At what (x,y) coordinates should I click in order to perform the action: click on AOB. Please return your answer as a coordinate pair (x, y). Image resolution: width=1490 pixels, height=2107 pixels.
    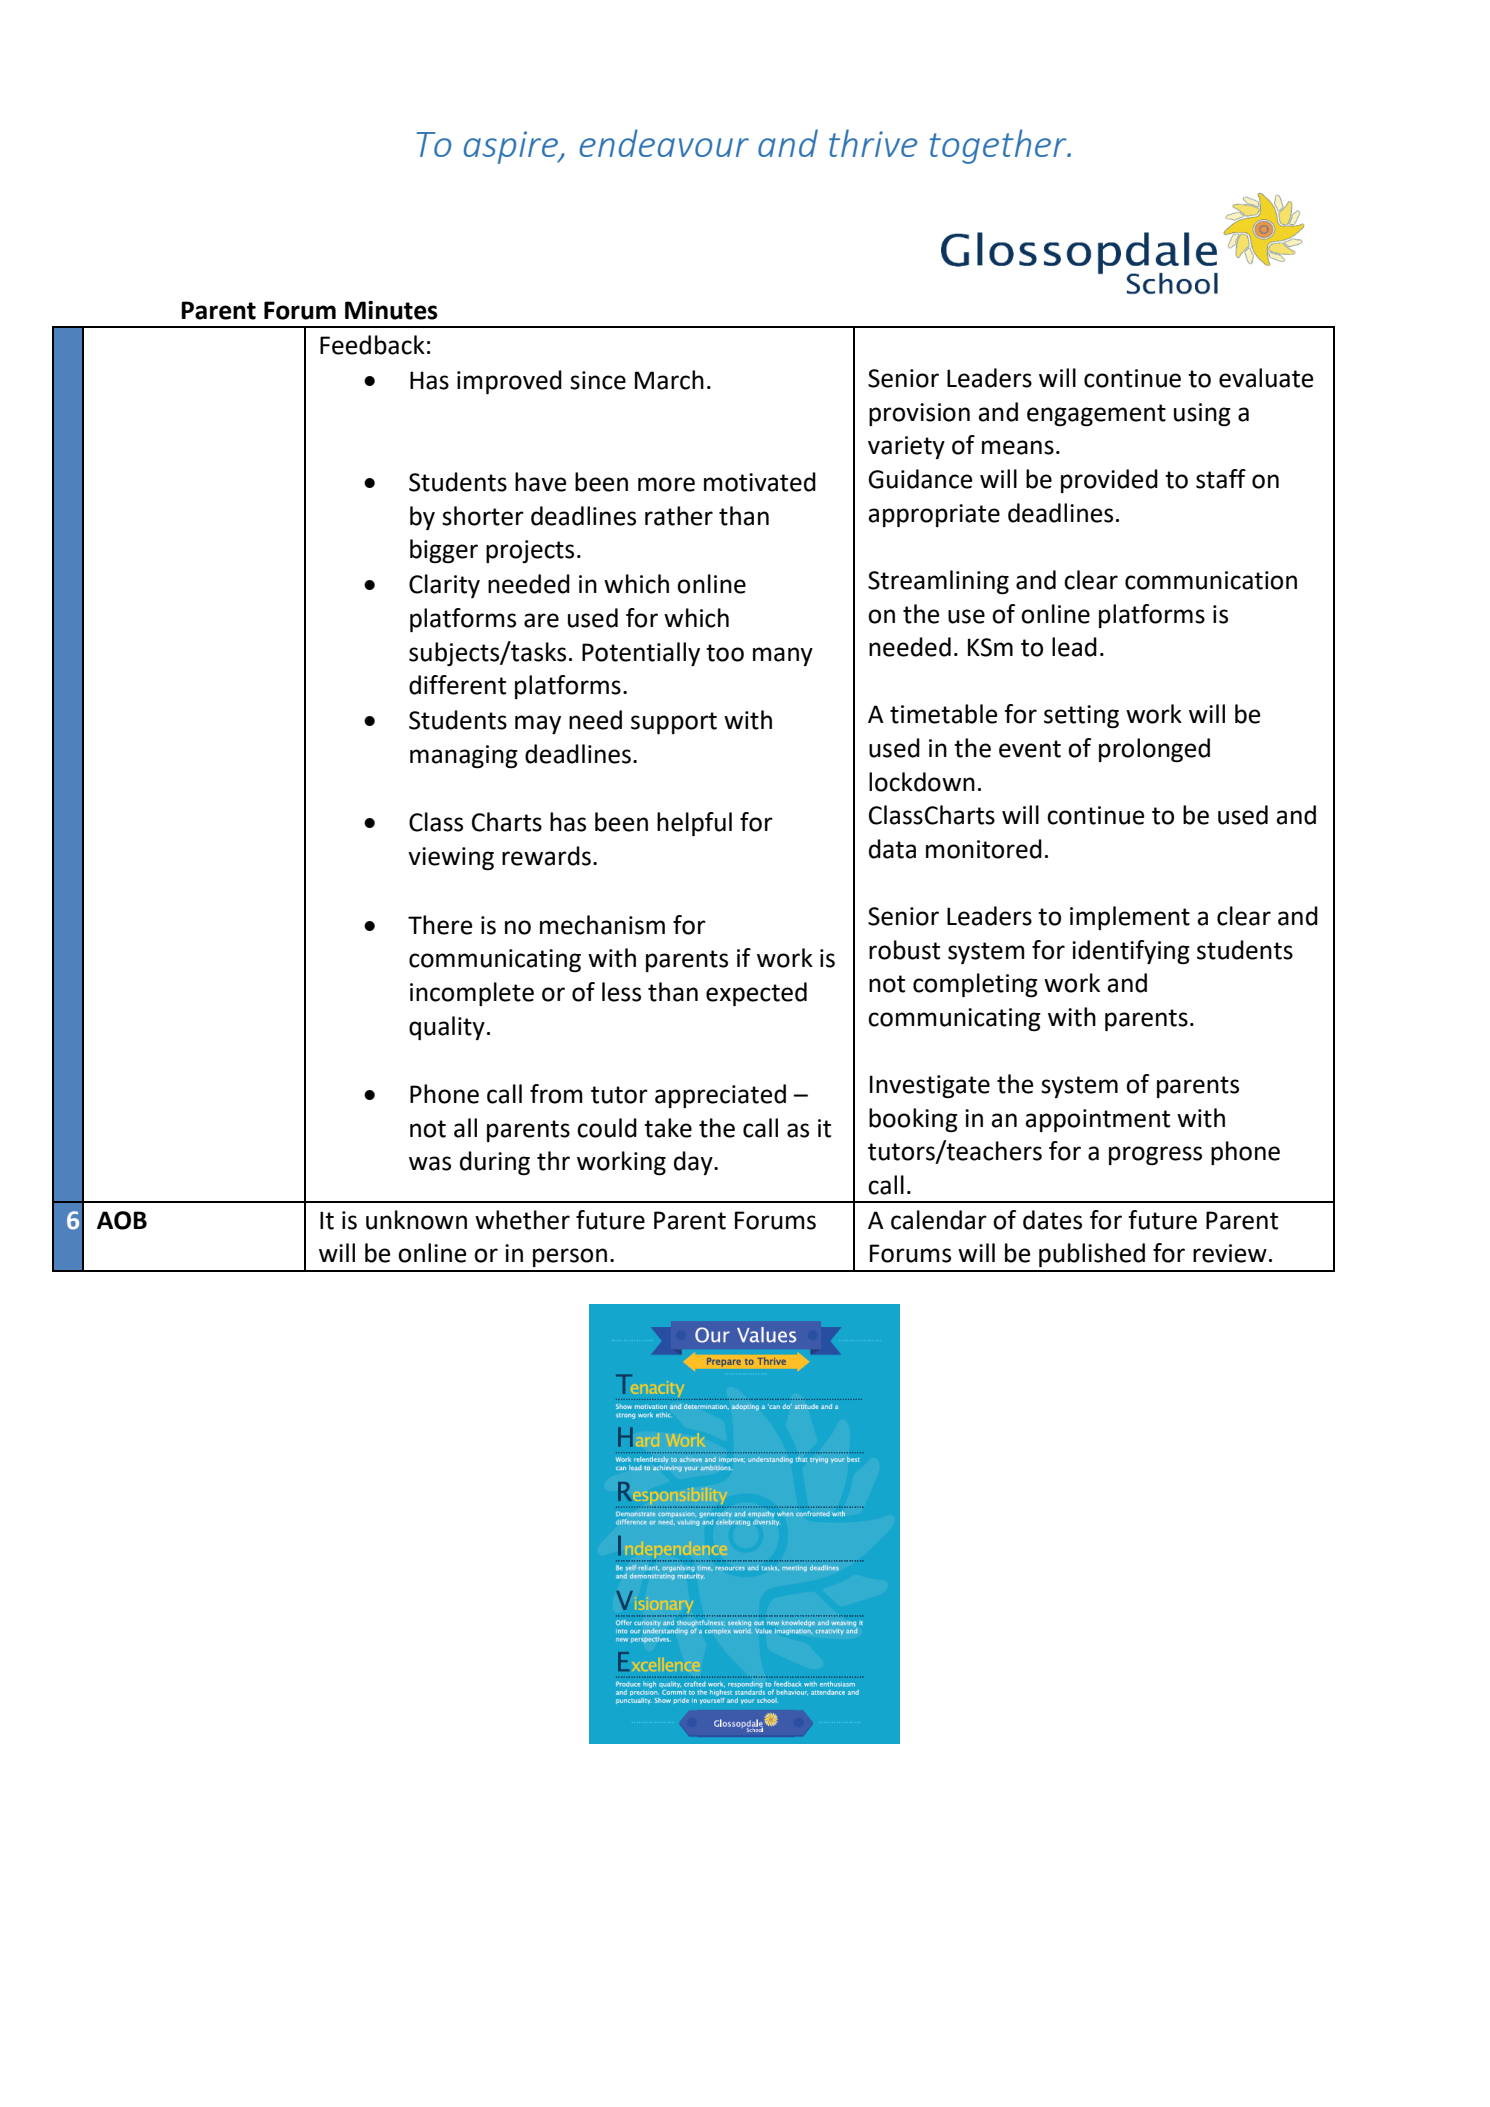
    Looking at the image, I should click on (122, 1220).
